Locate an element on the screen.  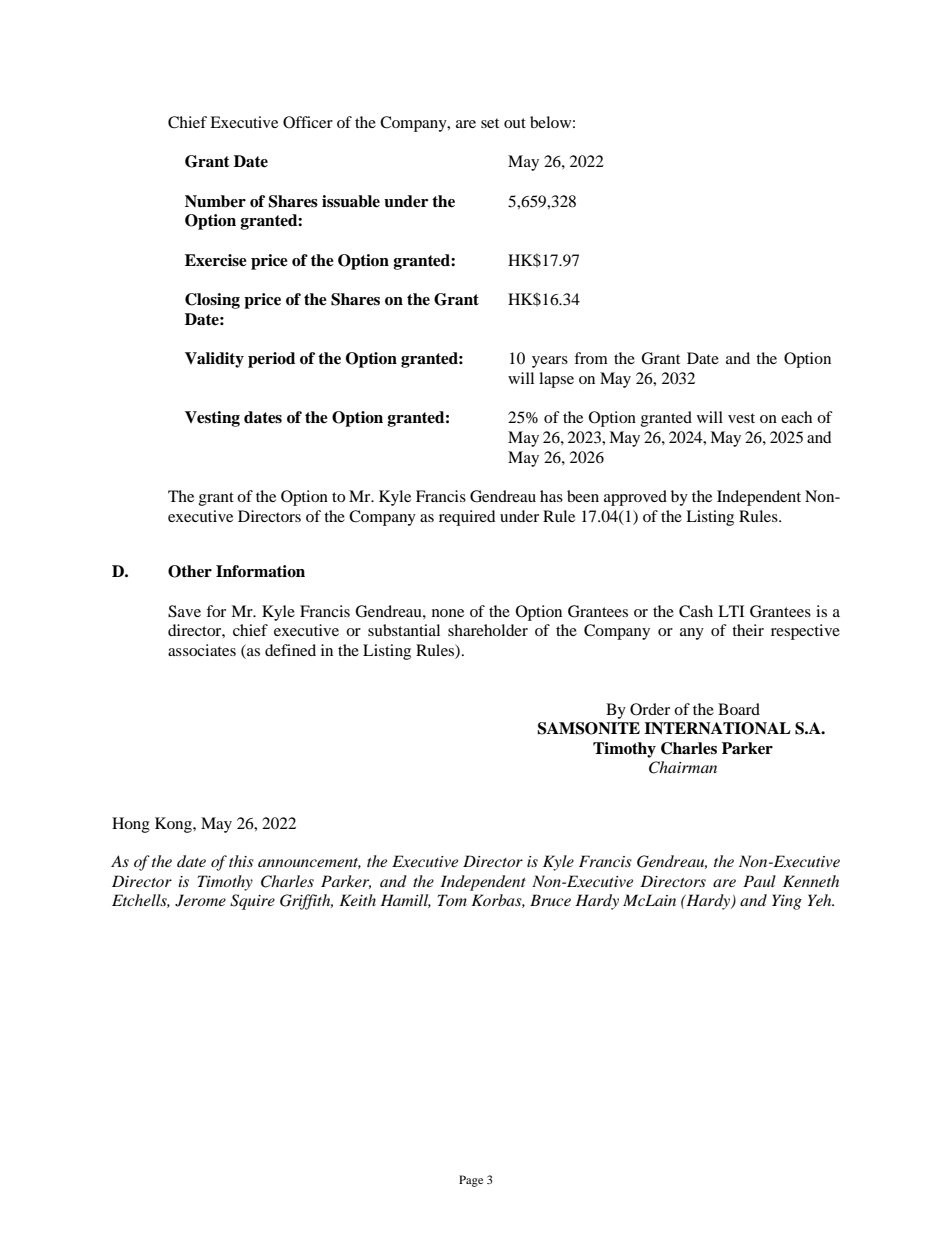
Validity is located at coordinates (214, 360).
